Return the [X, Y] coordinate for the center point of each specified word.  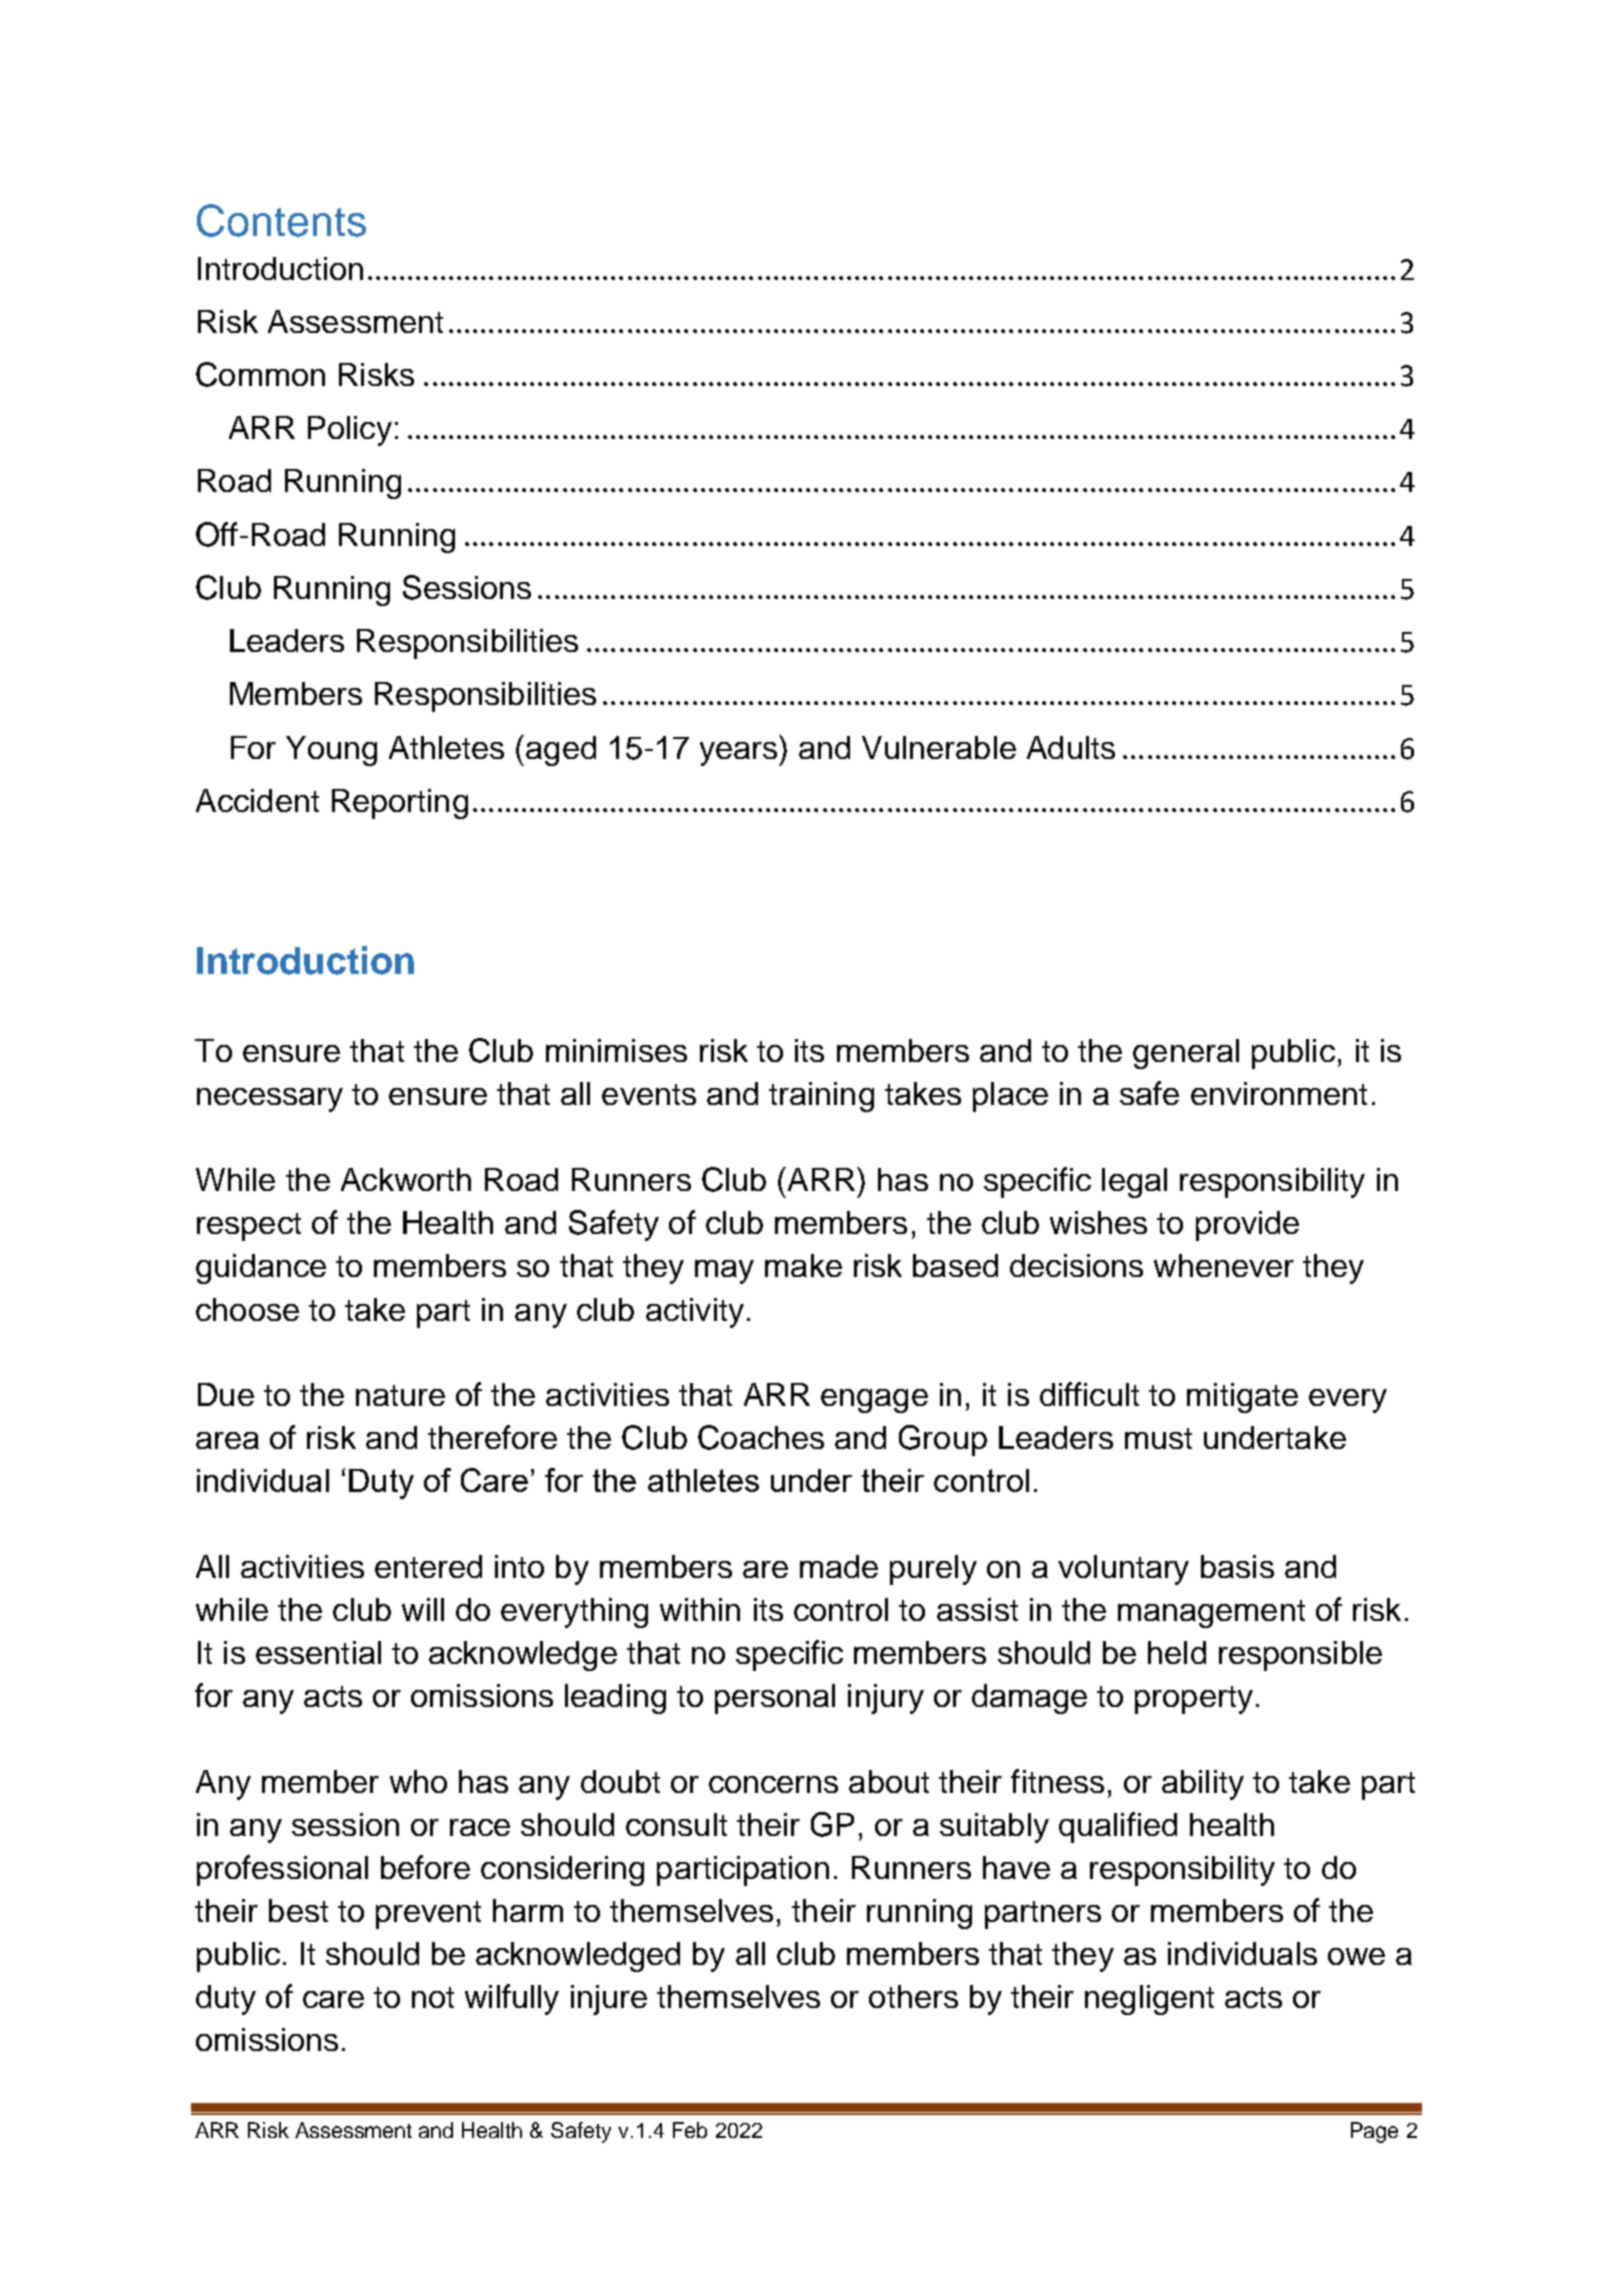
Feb [690, 2130]
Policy [350, 431]
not [433, 1997]
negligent [1149, 2000]
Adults [1071, 747]
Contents [281, 220]
